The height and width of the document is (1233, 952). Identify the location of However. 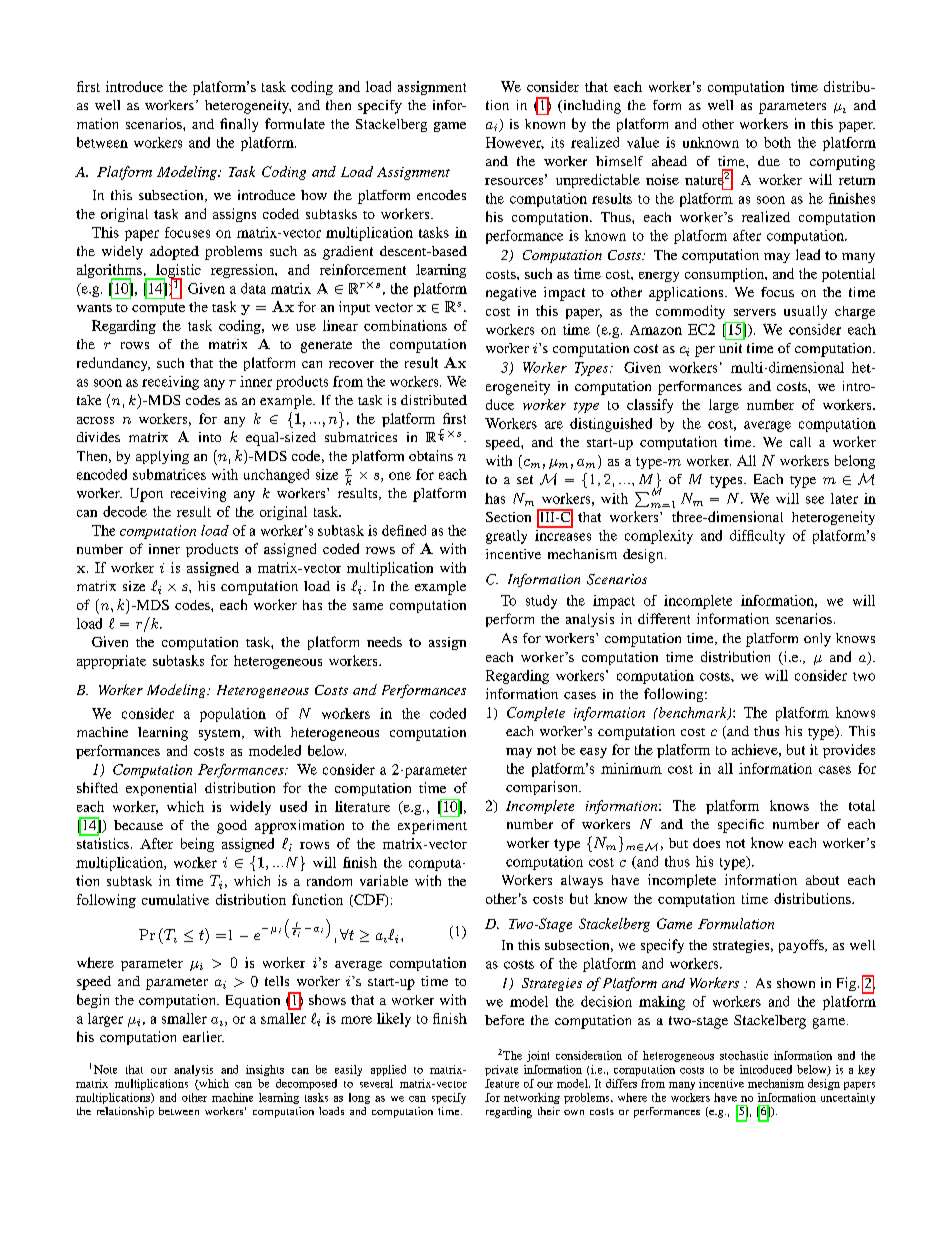
(515, 143).
